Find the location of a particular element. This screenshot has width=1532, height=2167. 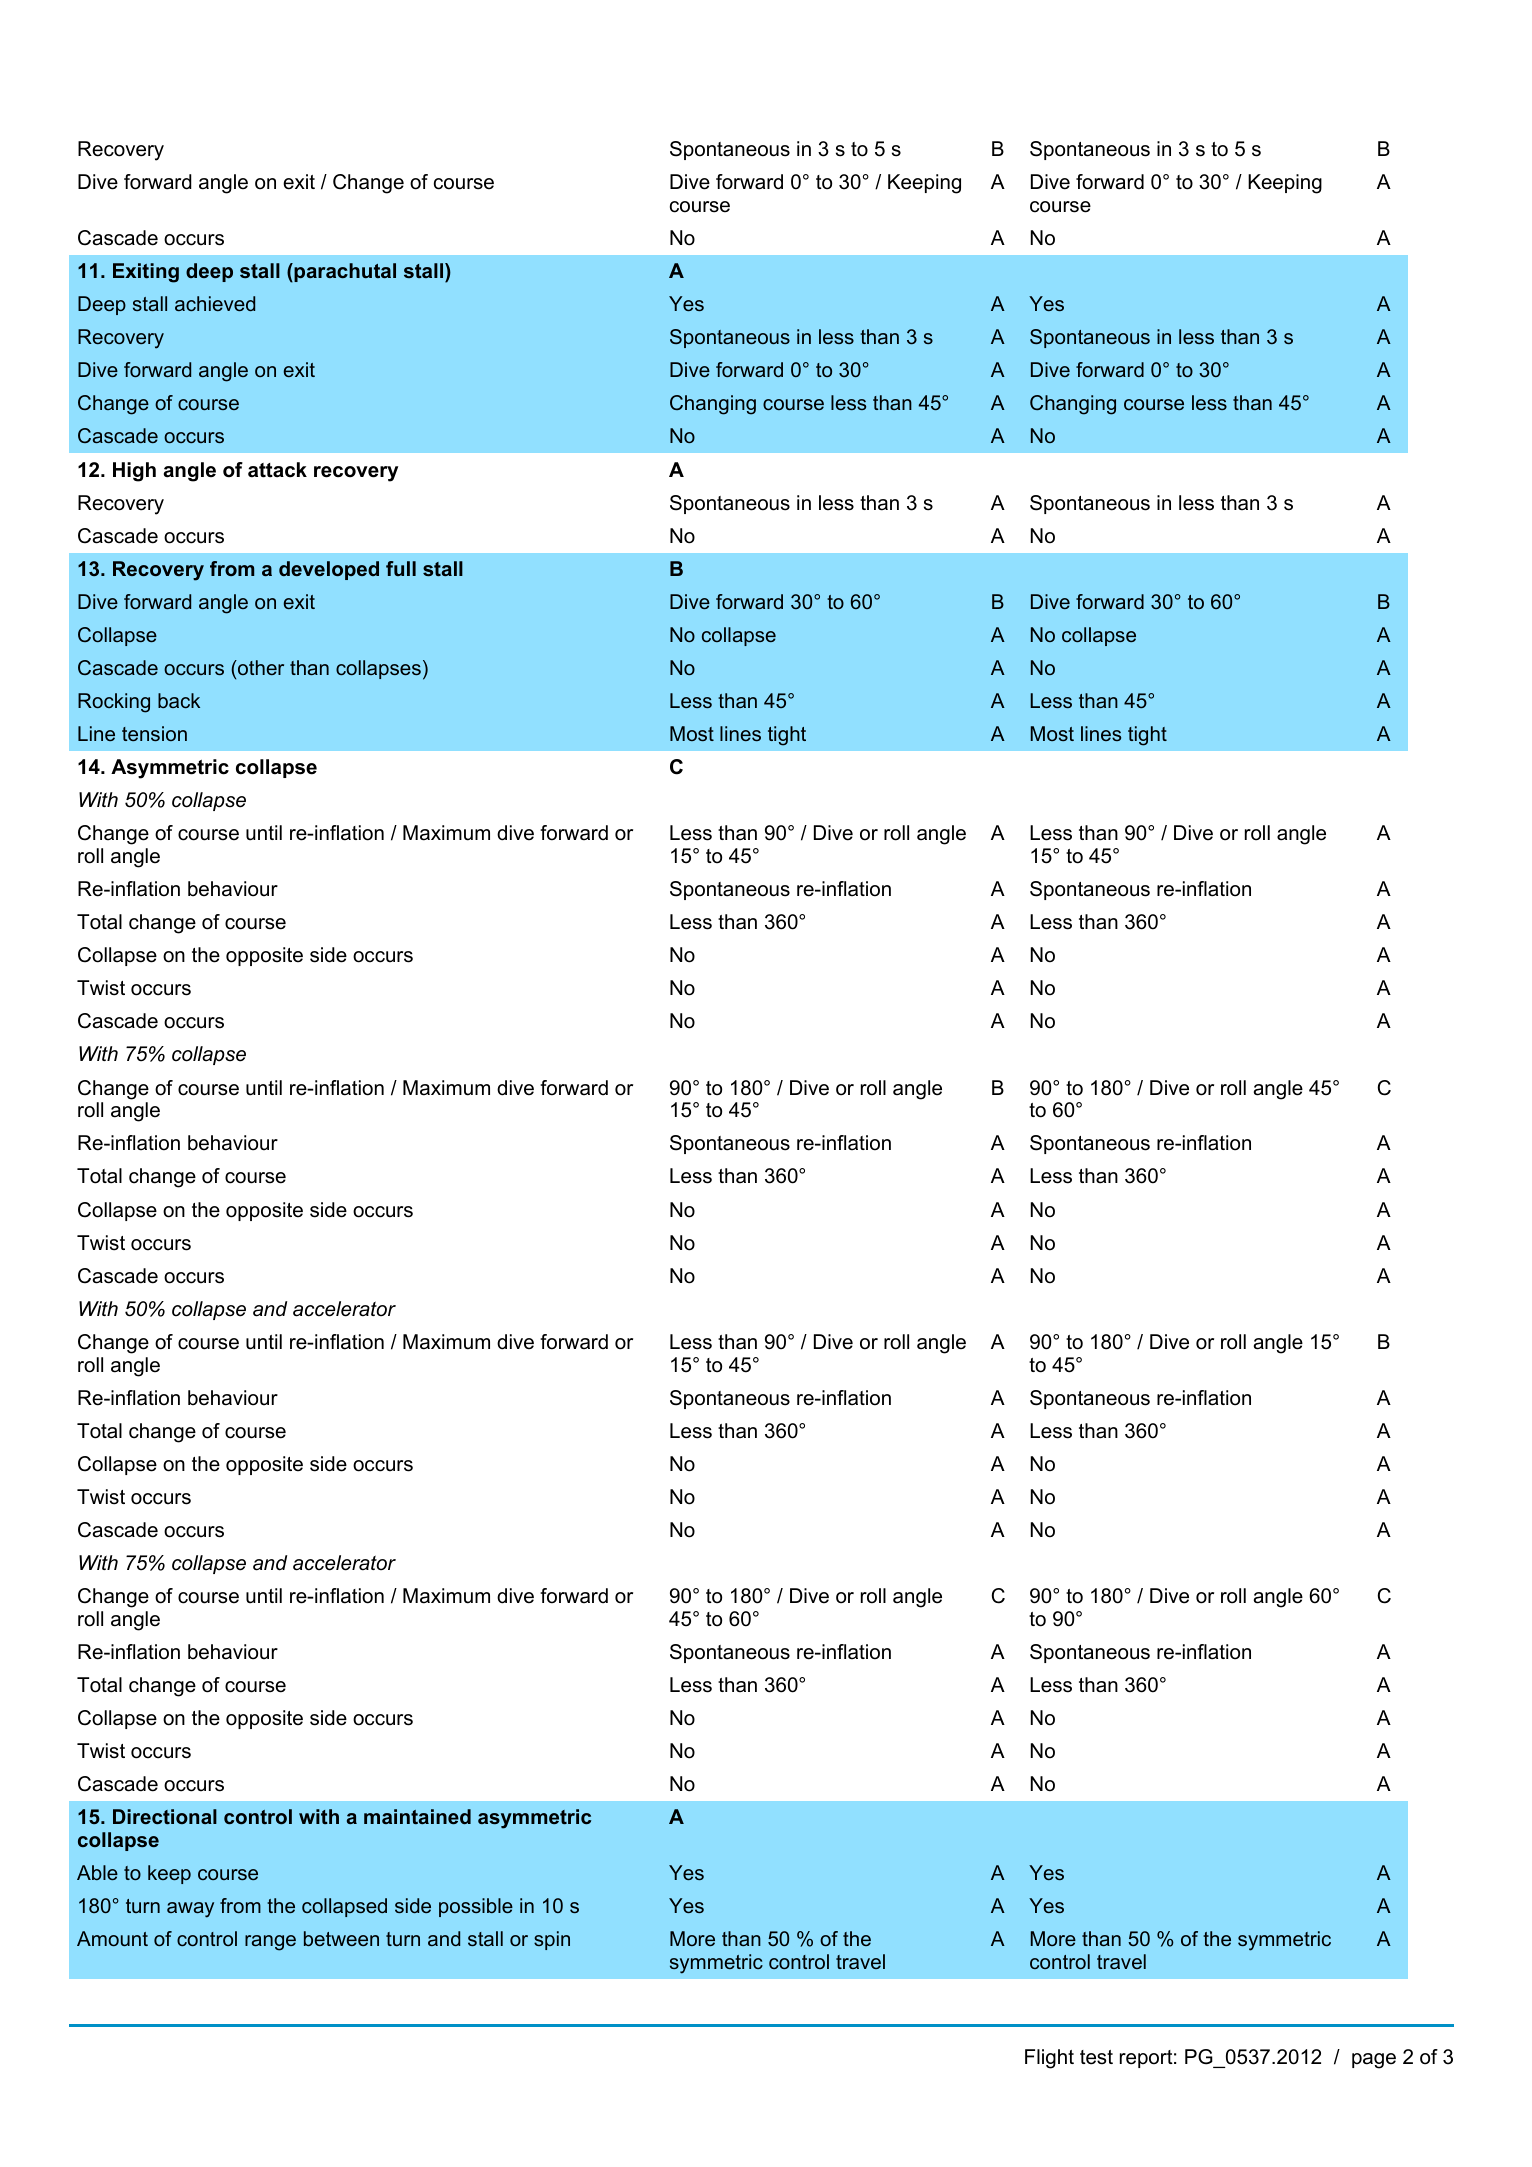

test is located at coordinates (1096, 2057).
